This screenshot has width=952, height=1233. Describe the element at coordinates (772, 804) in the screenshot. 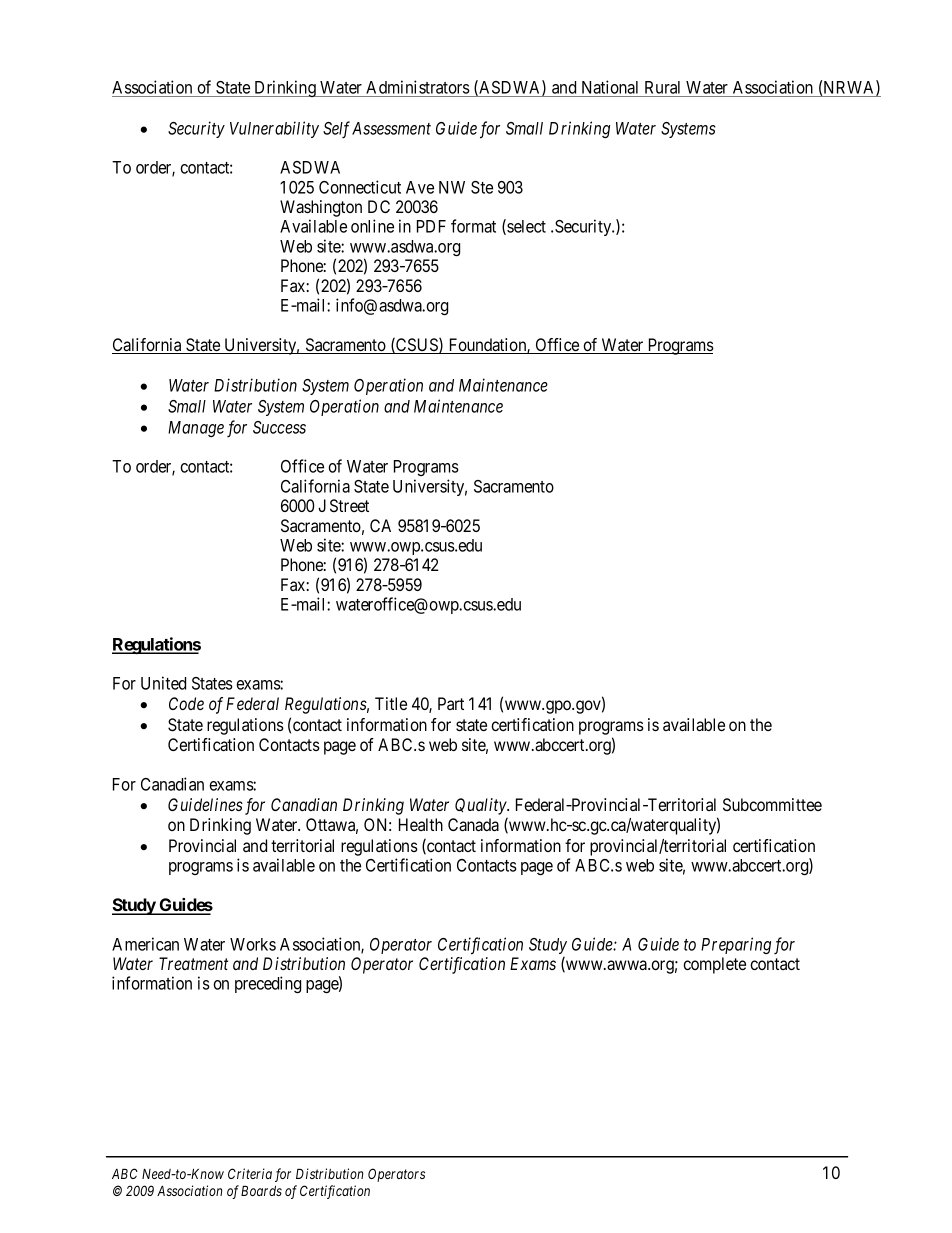

I see `Subcommittee` at that location.
